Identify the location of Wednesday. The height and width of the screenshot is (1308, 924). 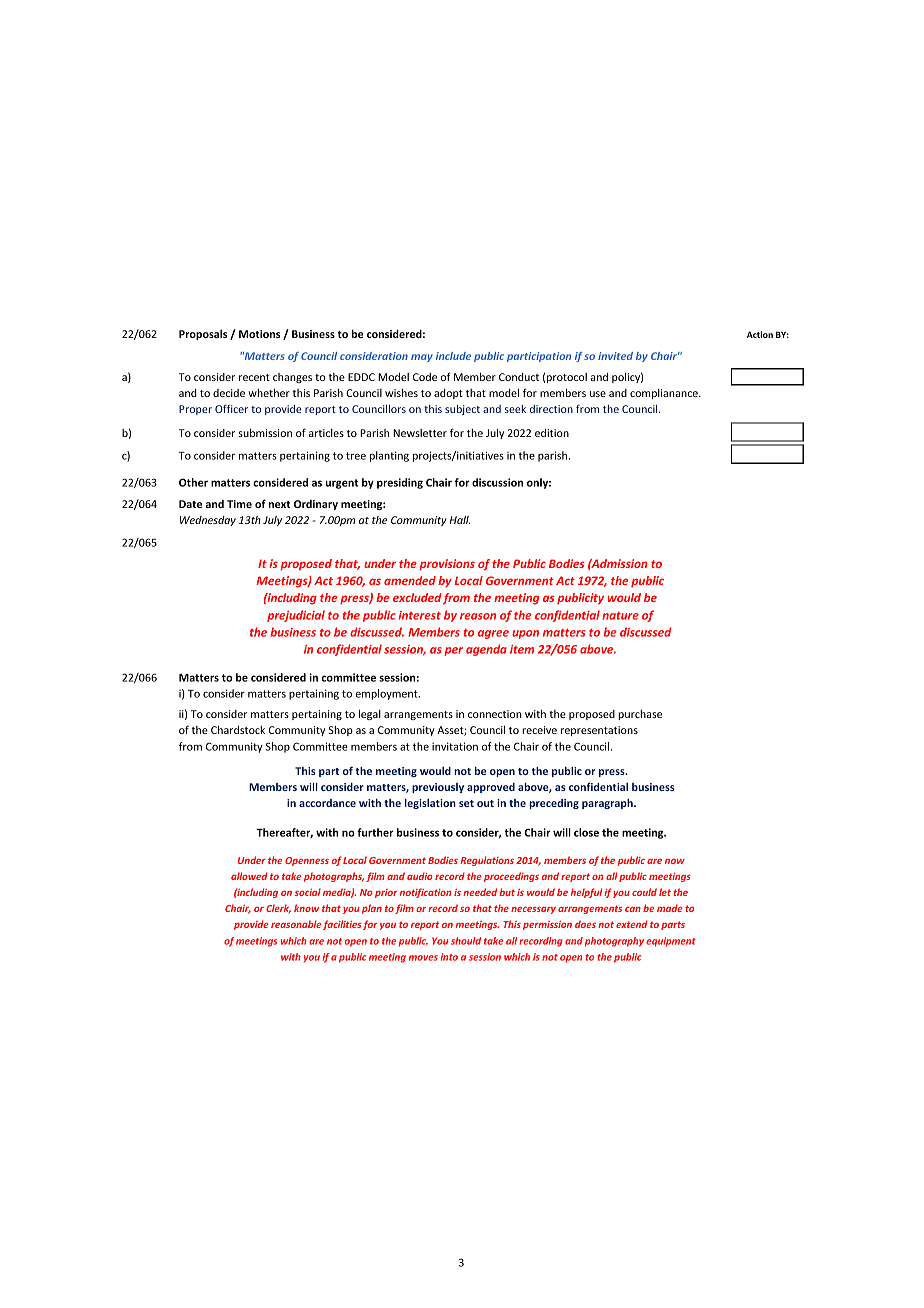
(208, 521).
